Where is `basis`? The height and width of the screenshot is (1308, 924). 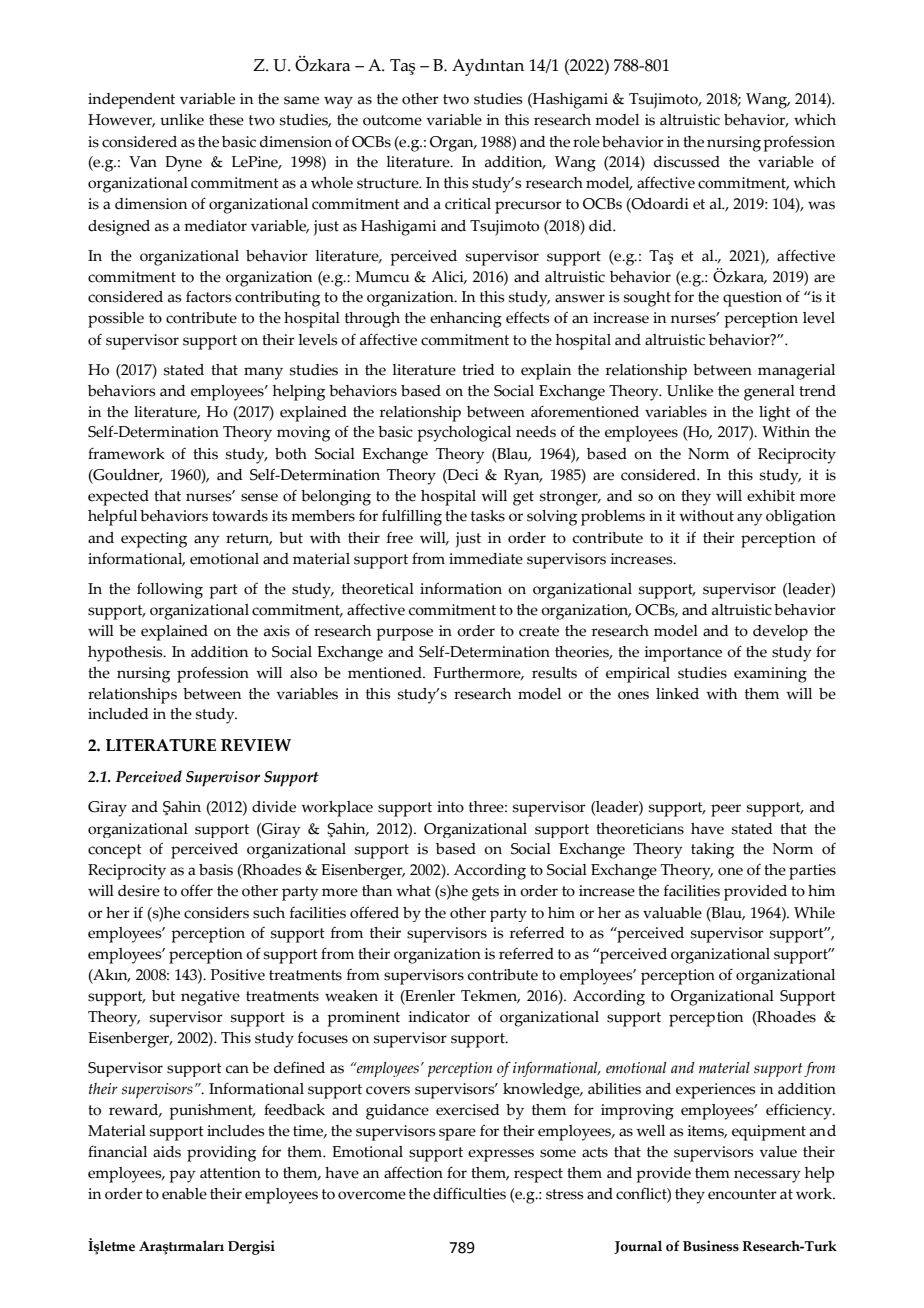
basis is located at coordinates (216, 870).
